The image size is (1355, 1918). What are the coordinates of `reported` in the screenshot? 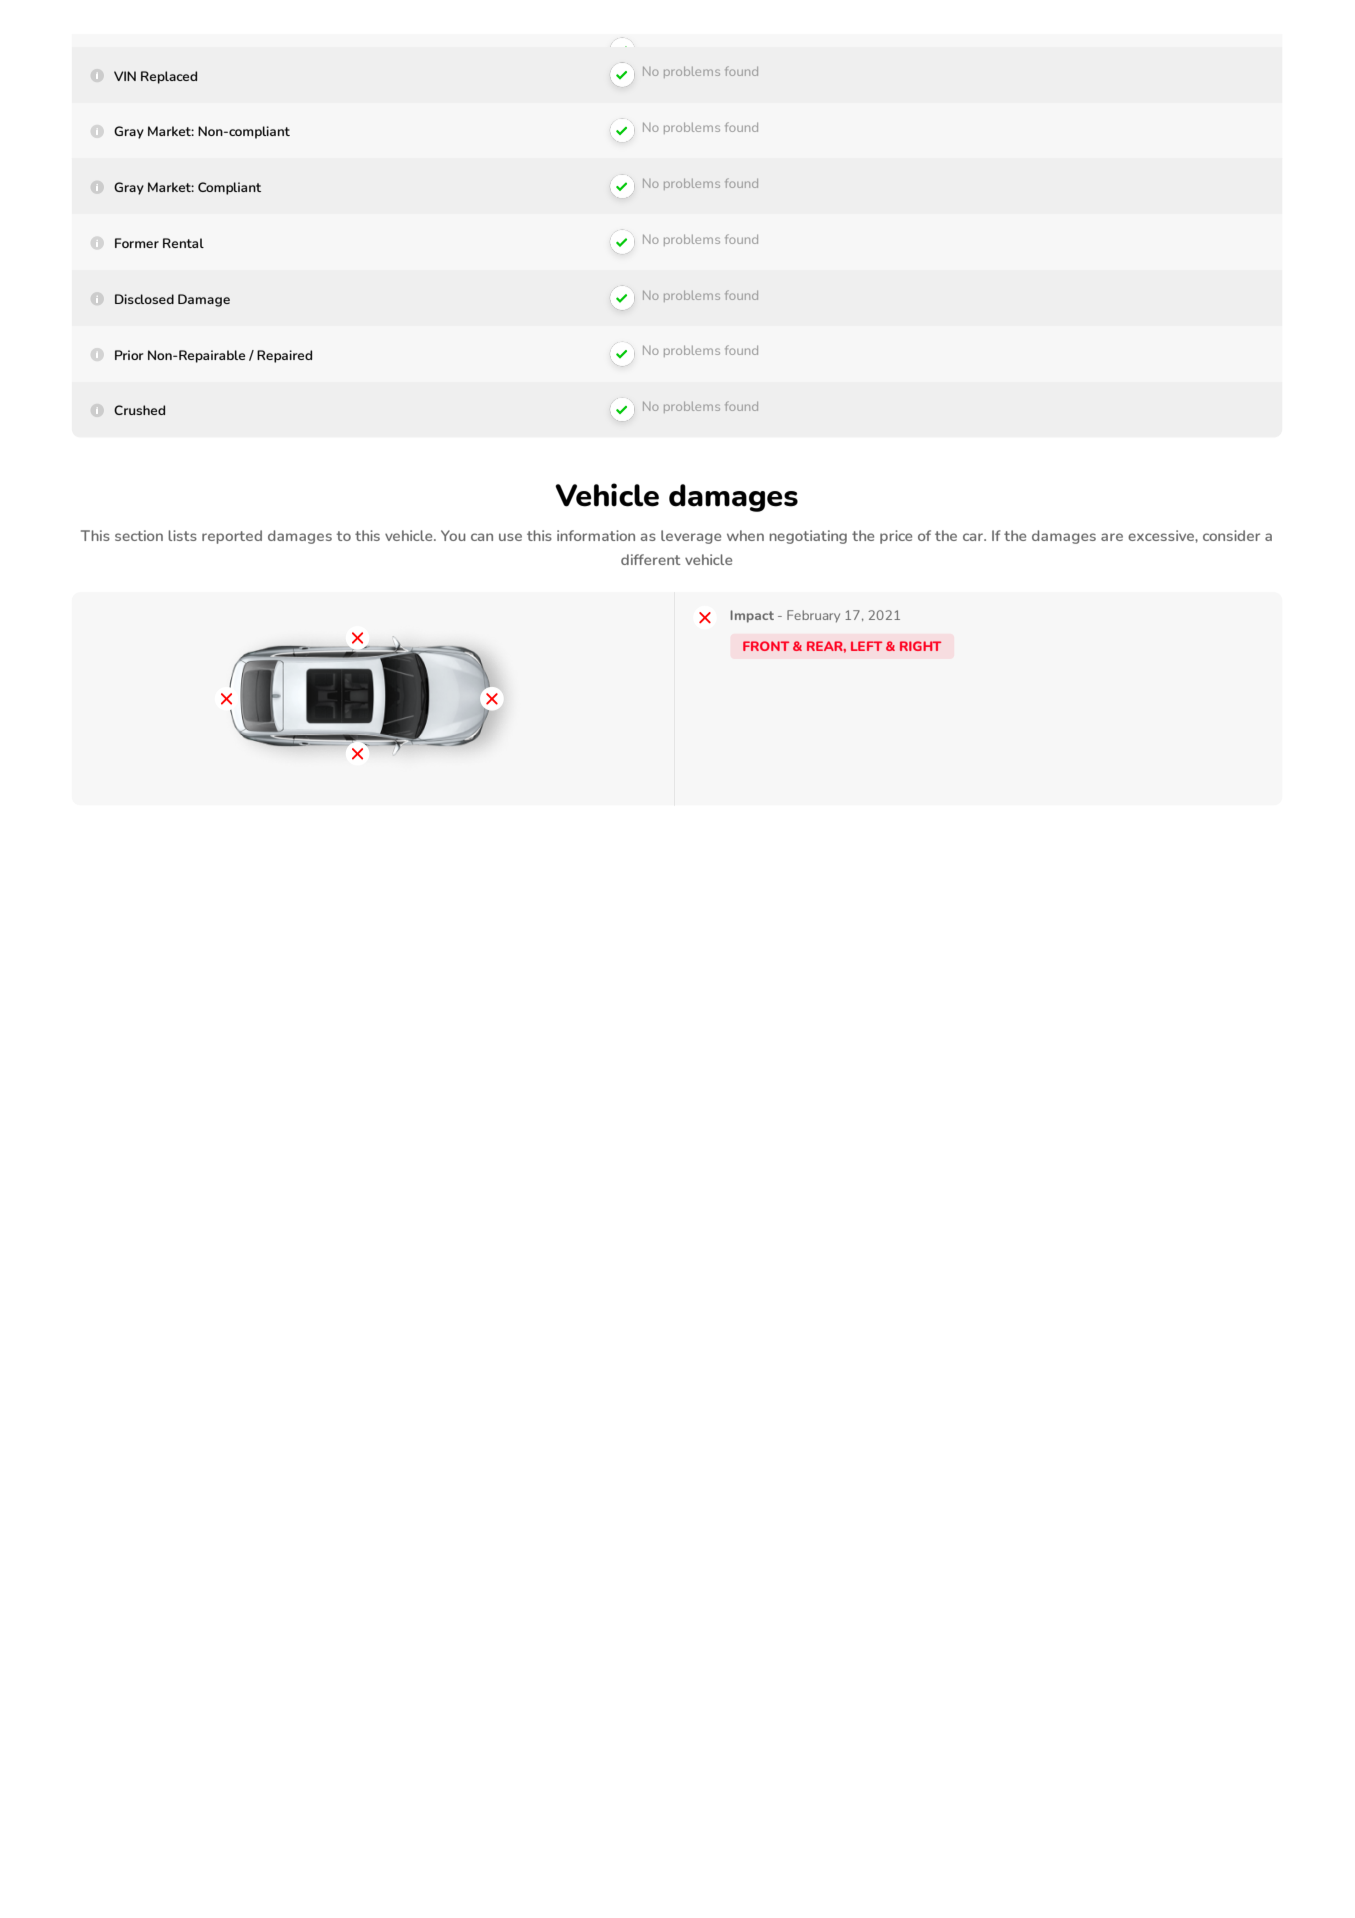 It's located at (232, 537).
